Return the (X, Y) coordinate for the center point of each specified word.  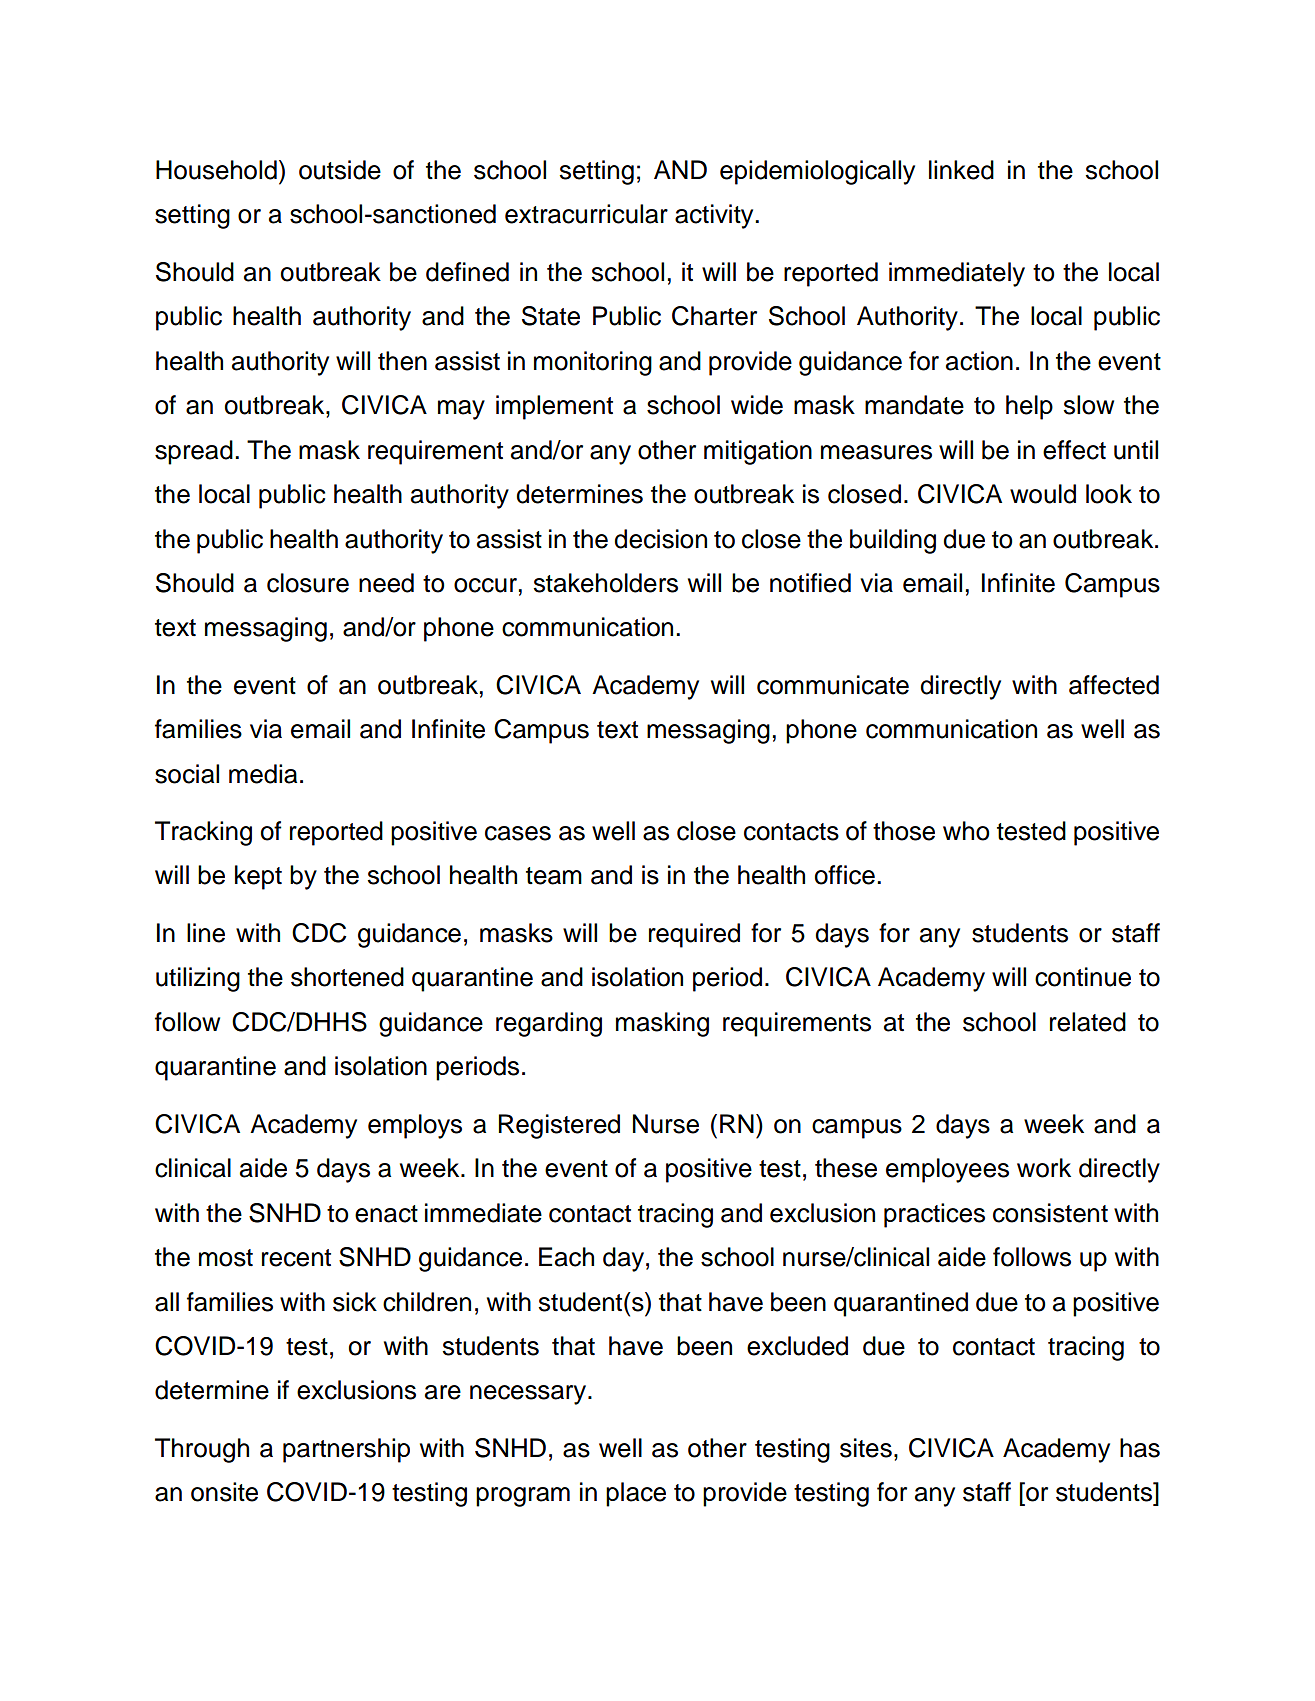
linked (961, 170)
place (636, 1494)
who (966, 831)
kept (258, 877)
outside (340, 170)
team (554, 876)
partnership (346, 1450)
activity (715, 216)
